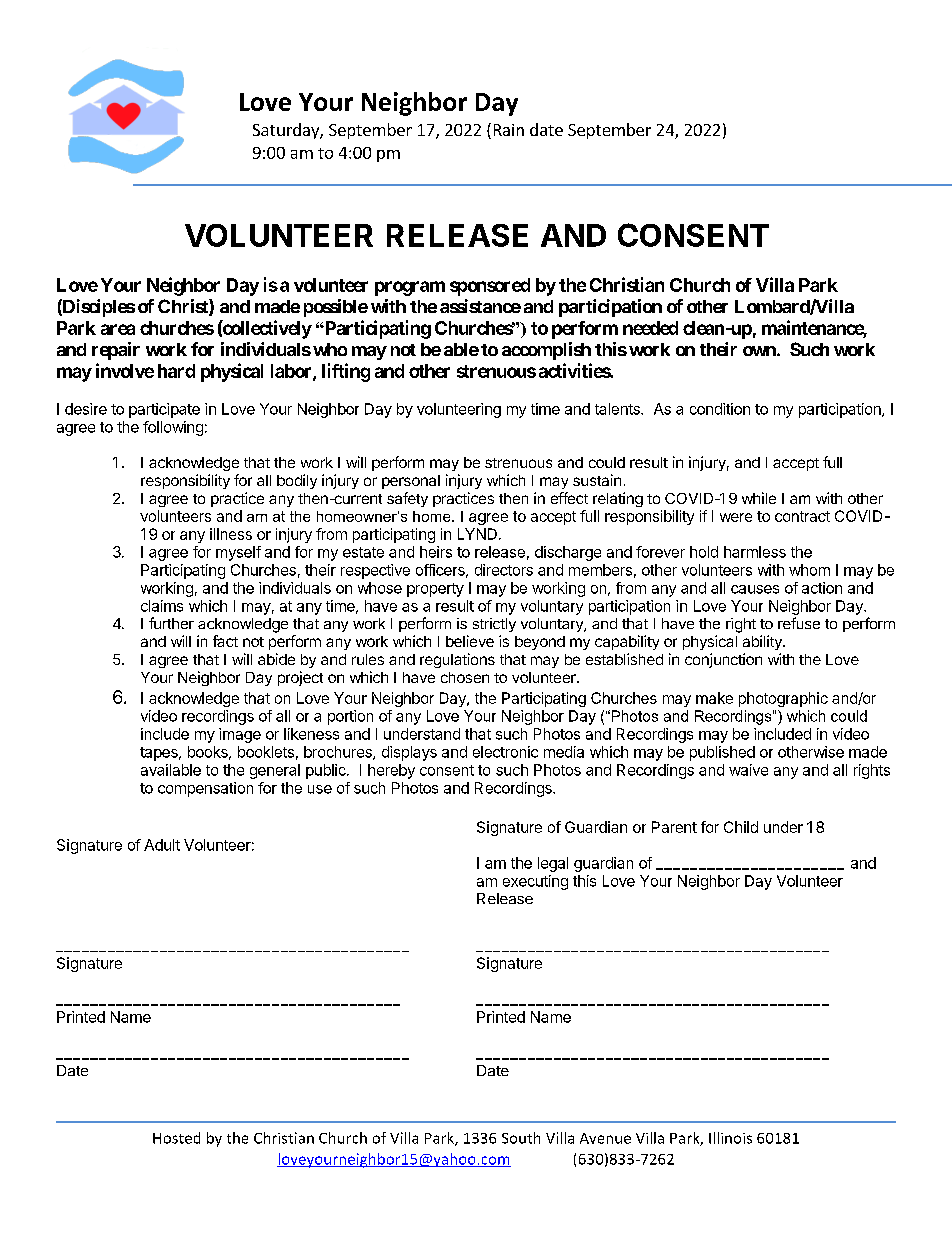 The width and height of the image is (952, 1233). I want to click on compensation, so click(205, 789).
